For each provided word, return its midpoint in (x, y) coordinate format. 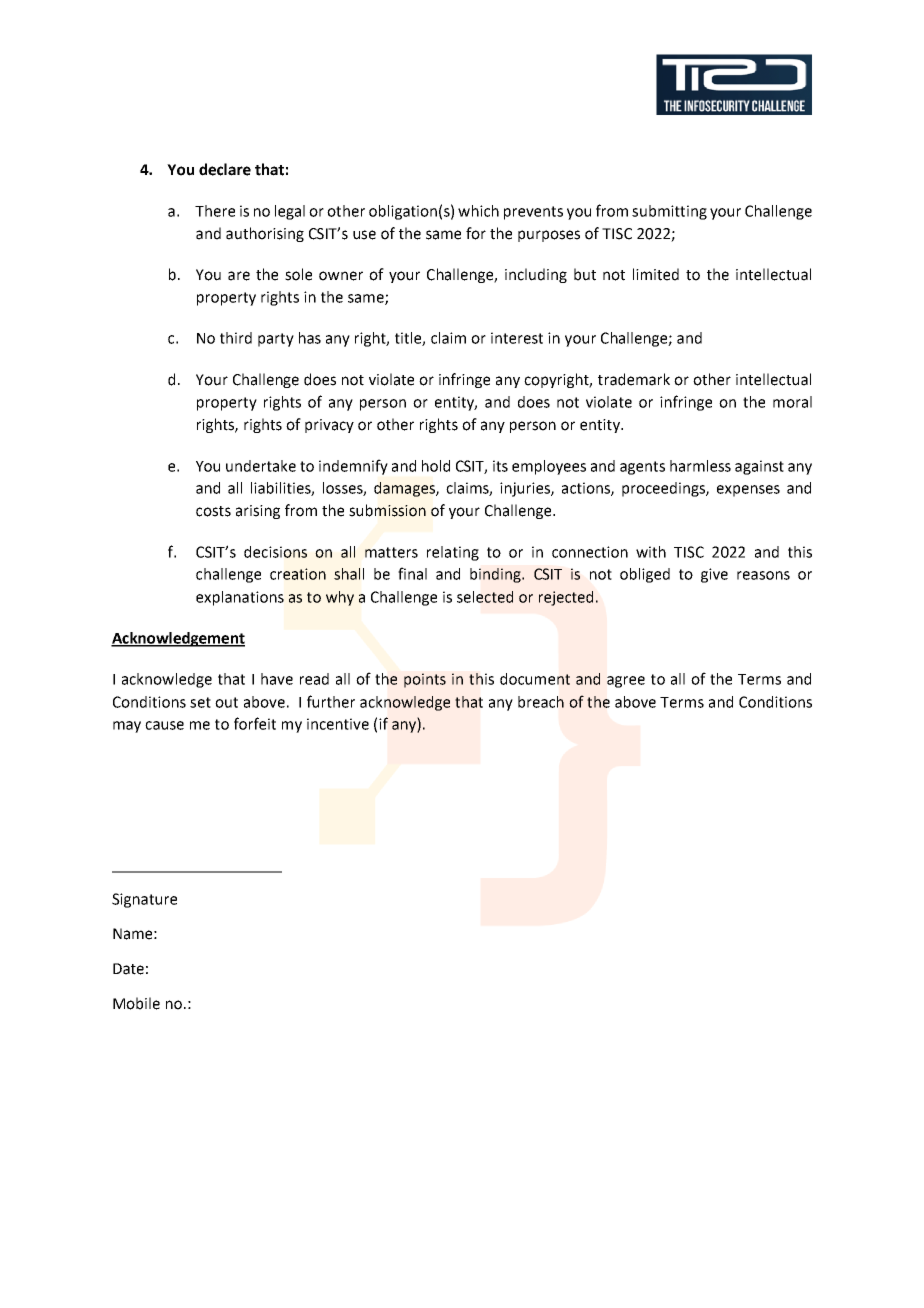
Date (128, 969)
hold (436, 466)
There (215, 211)
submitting (669, 212)
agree (626, 682)
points (425, 680)
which (478, 211)
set (200, 702)
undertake (261, 466)
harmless (700, 466)
